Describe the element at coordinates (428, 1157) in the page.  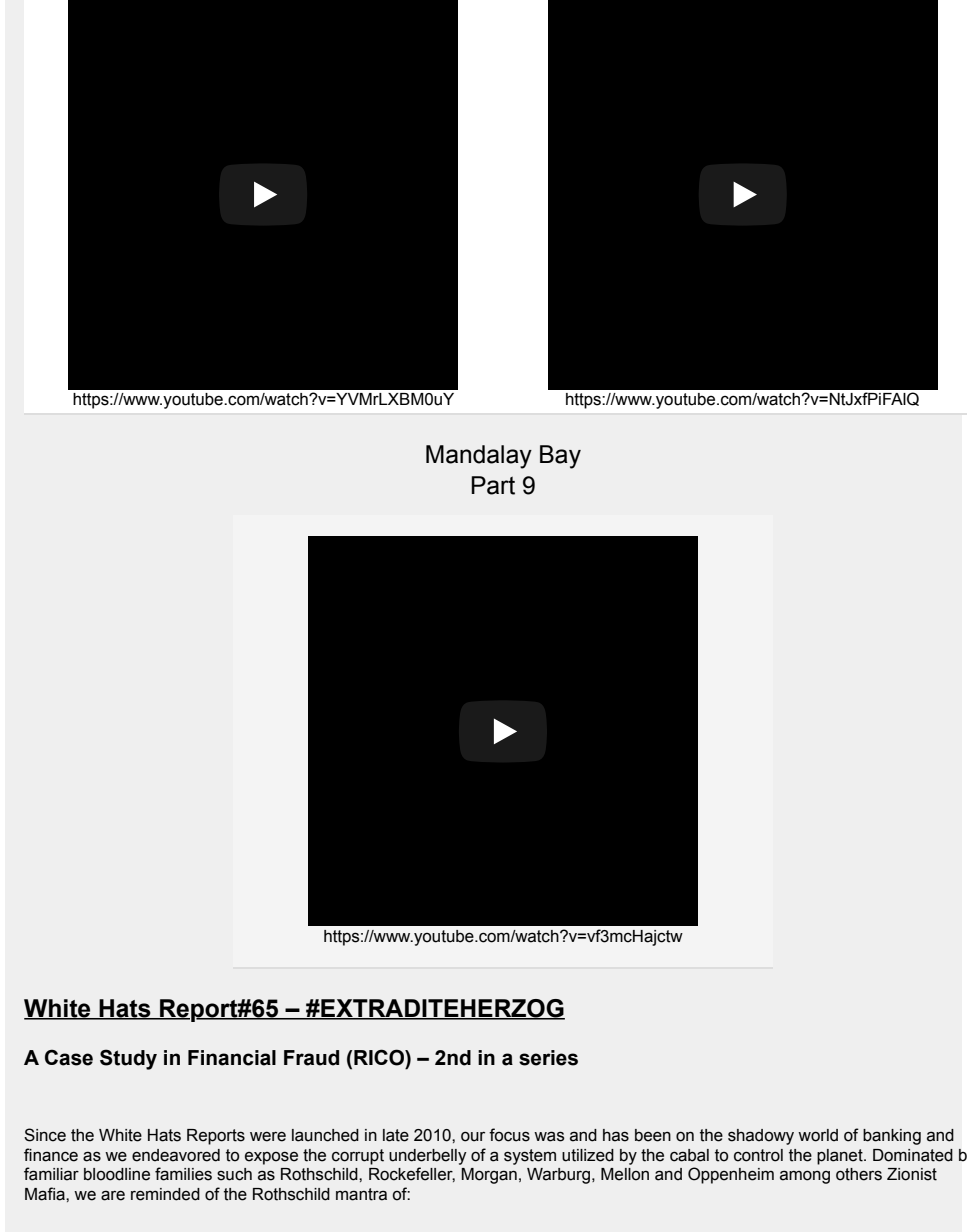
I see `underbelly` at that location.
